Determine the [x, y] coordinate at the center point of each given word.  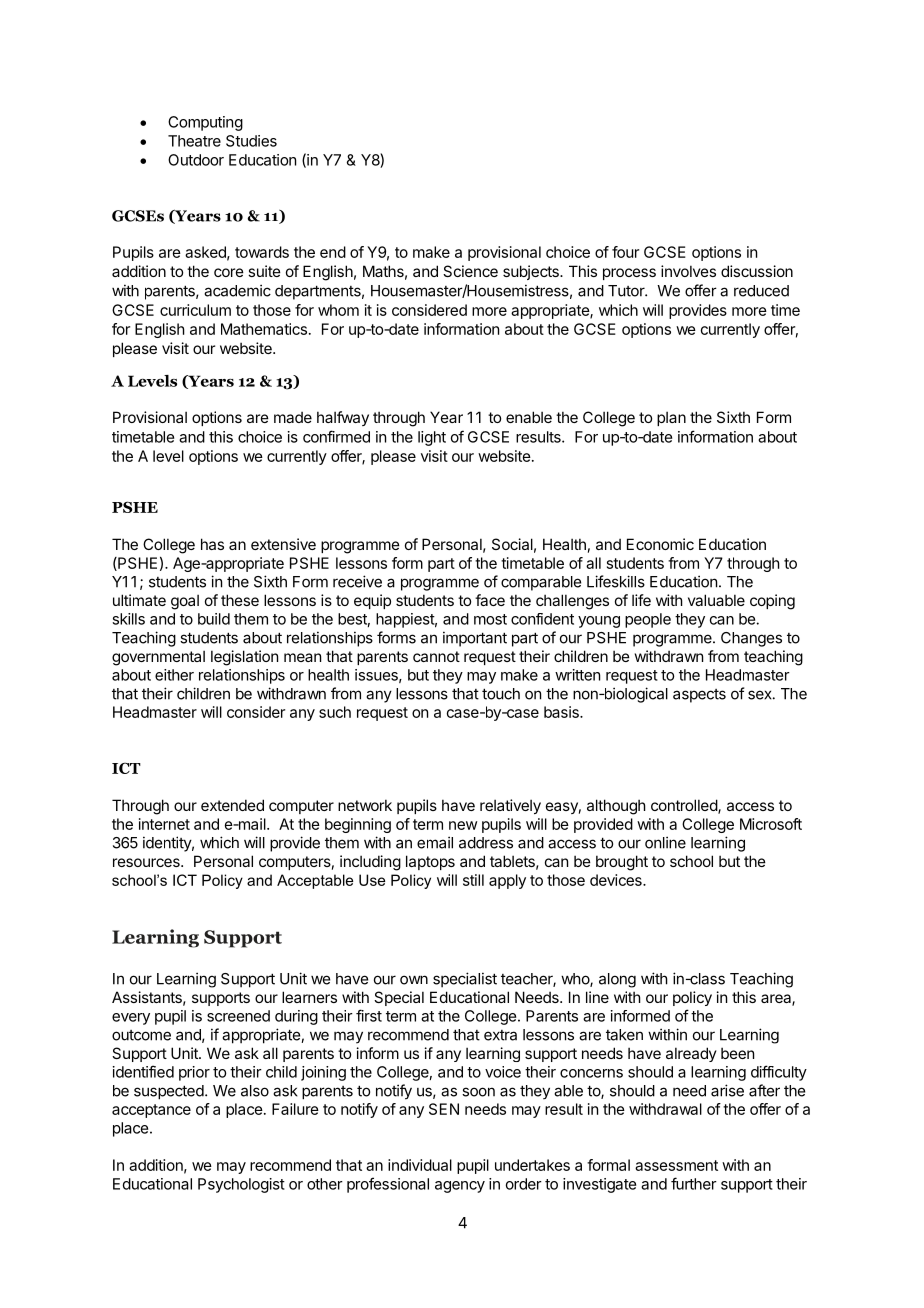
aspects [699, 696]
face [490, 600]
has [212, 544]
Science [470, 271]
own [414, 980]
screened [238, 1016]
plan [671, 418]
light [432, 438]
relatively [510, 806]
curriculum [195, 310]
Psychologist [241, 1185]
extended [232, 805]
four [625, 252]
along [617, 980]
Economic [660, 544]
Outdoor [196, 160]
